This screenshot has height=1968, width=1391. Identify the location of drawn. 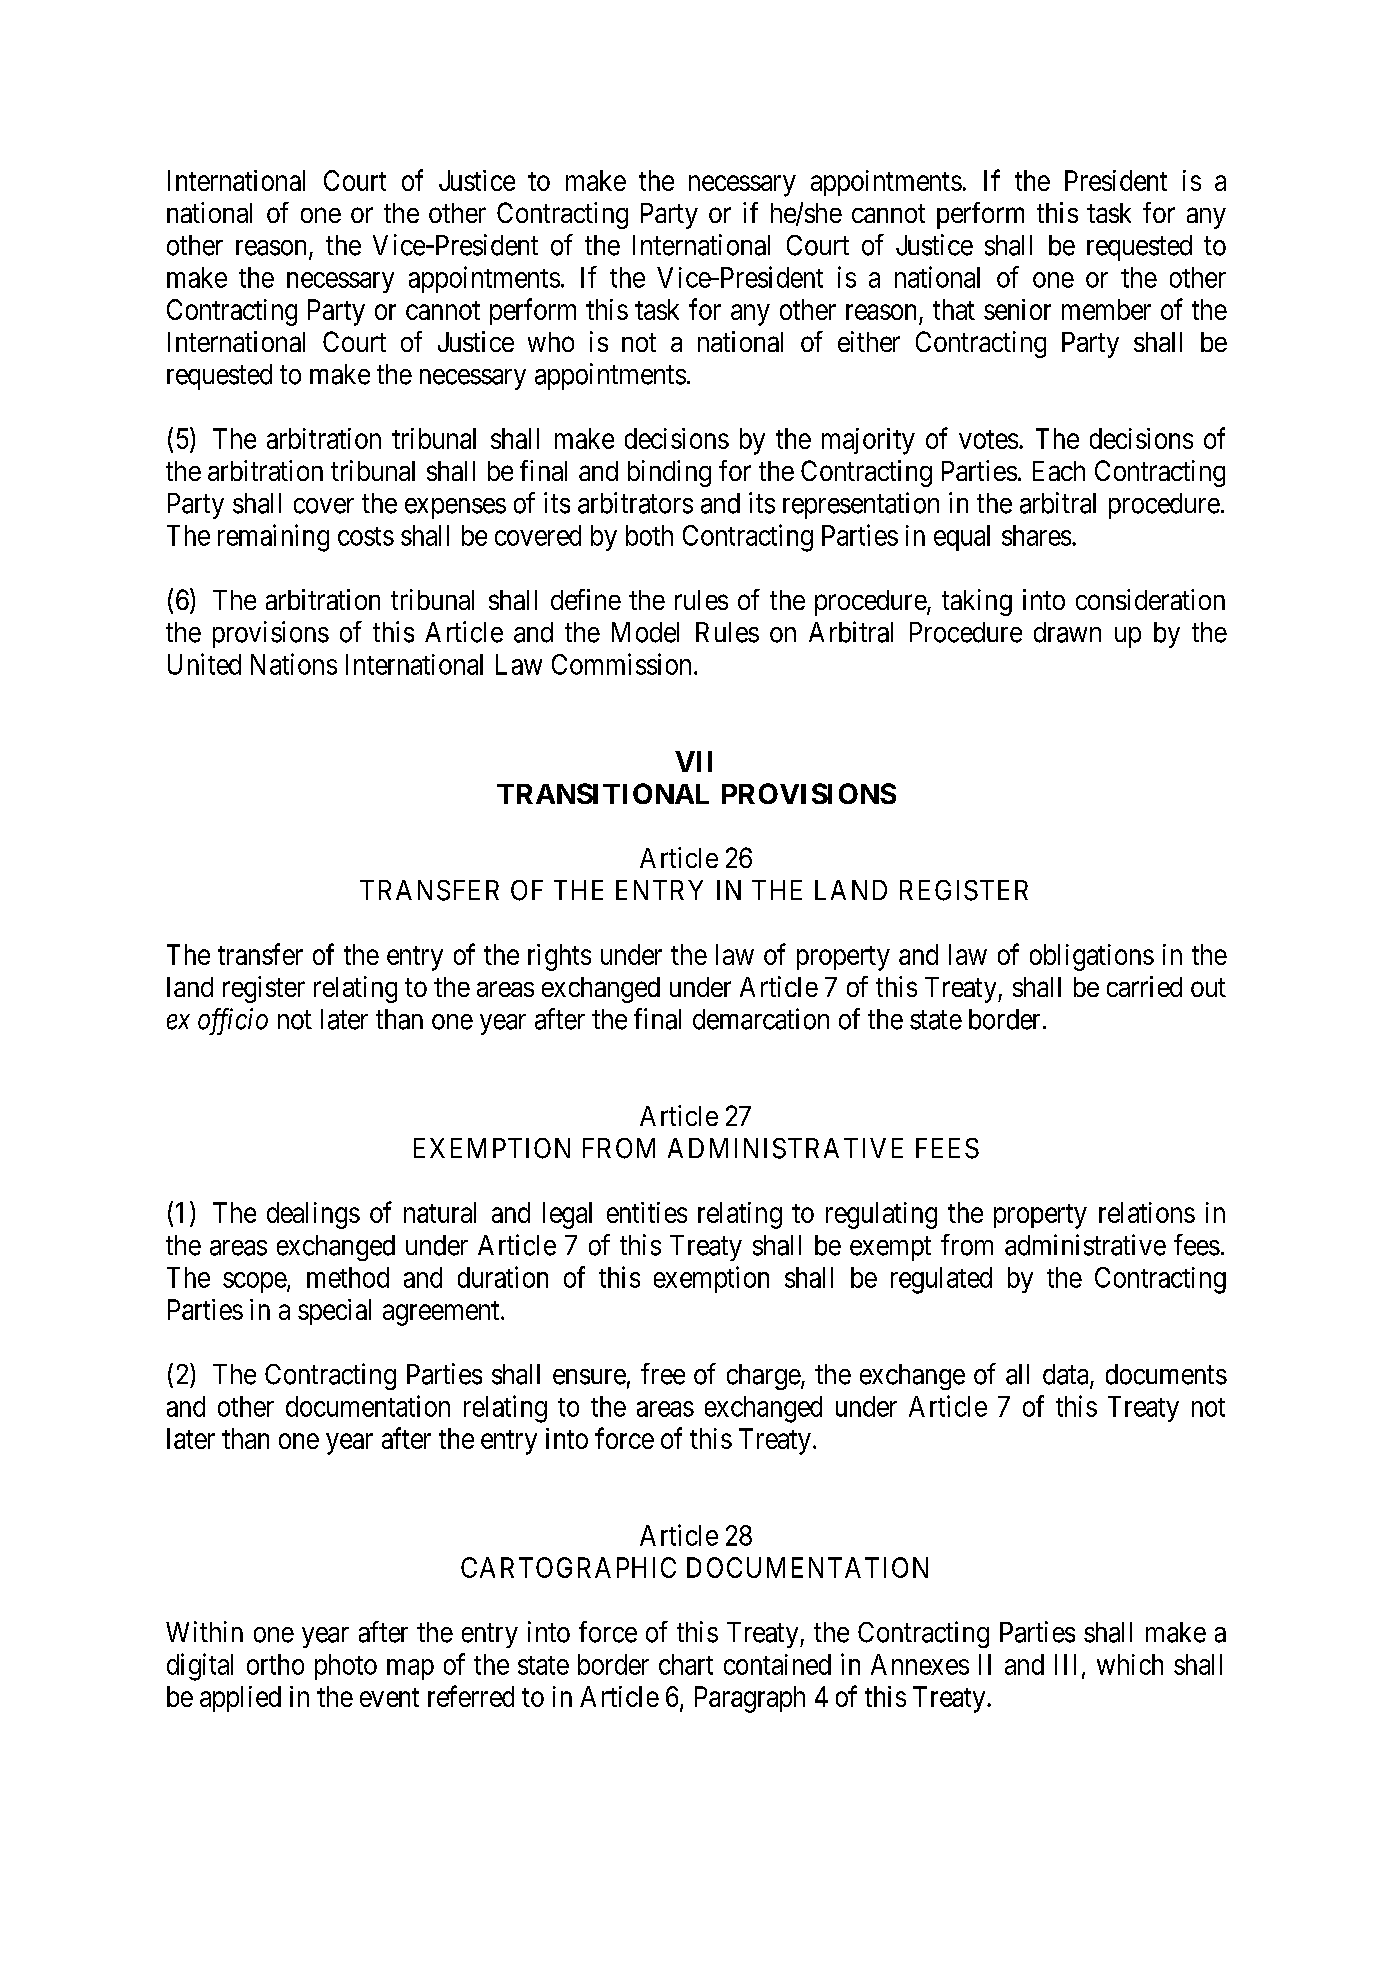
(1067, 632).
